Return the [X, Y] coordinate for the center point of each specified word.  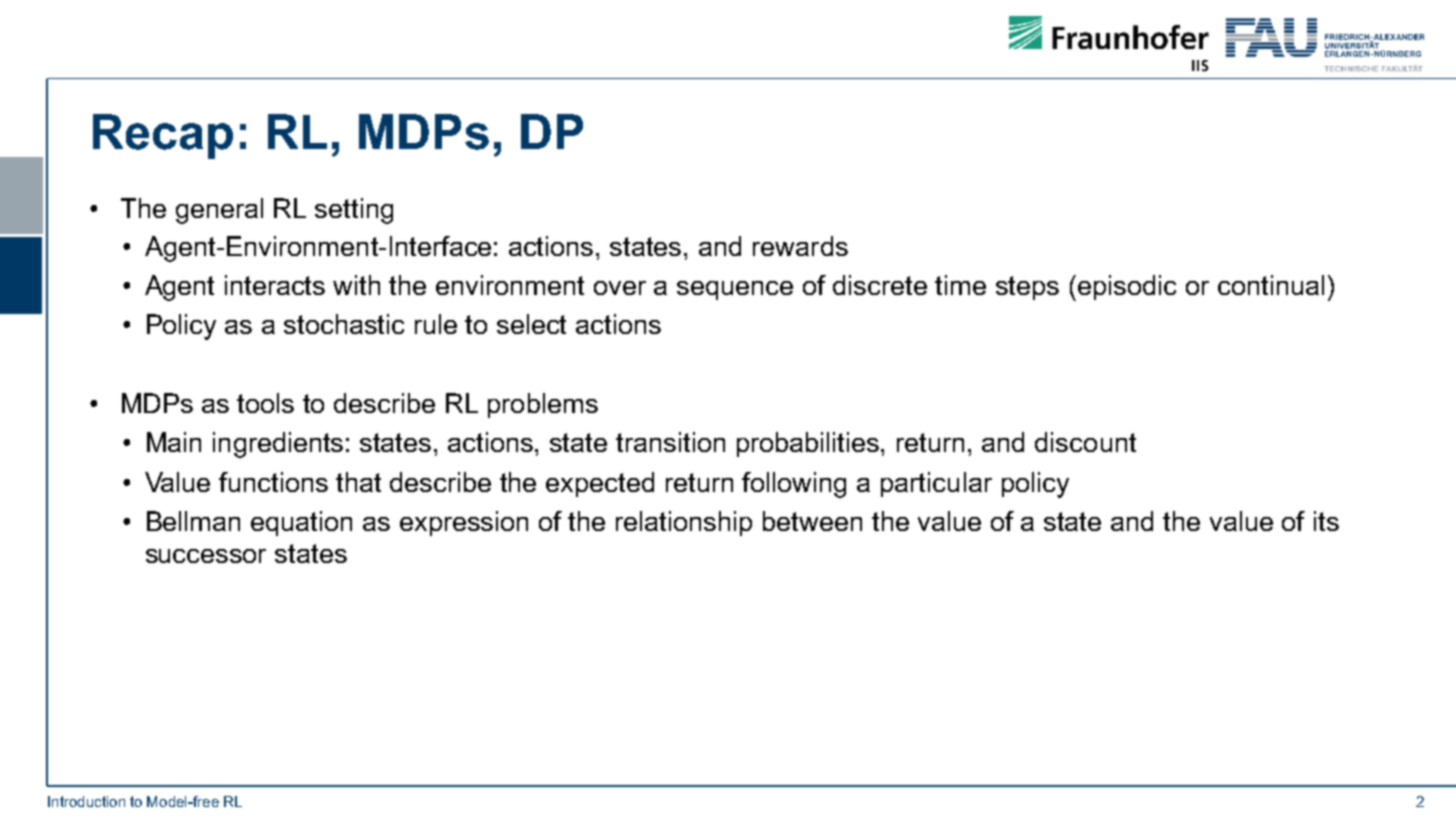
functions [273, 482]
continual [1271, 285]
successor [206, 556]
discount [1085, 442]
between [812, 521]
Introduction [86, 801]
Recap [163, 136]
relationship [684, 523]
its [1326, 521]
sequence [735, 290]
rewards [800, 246]
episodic [1127, 287]
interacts [275, 285]
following [794, 485]
